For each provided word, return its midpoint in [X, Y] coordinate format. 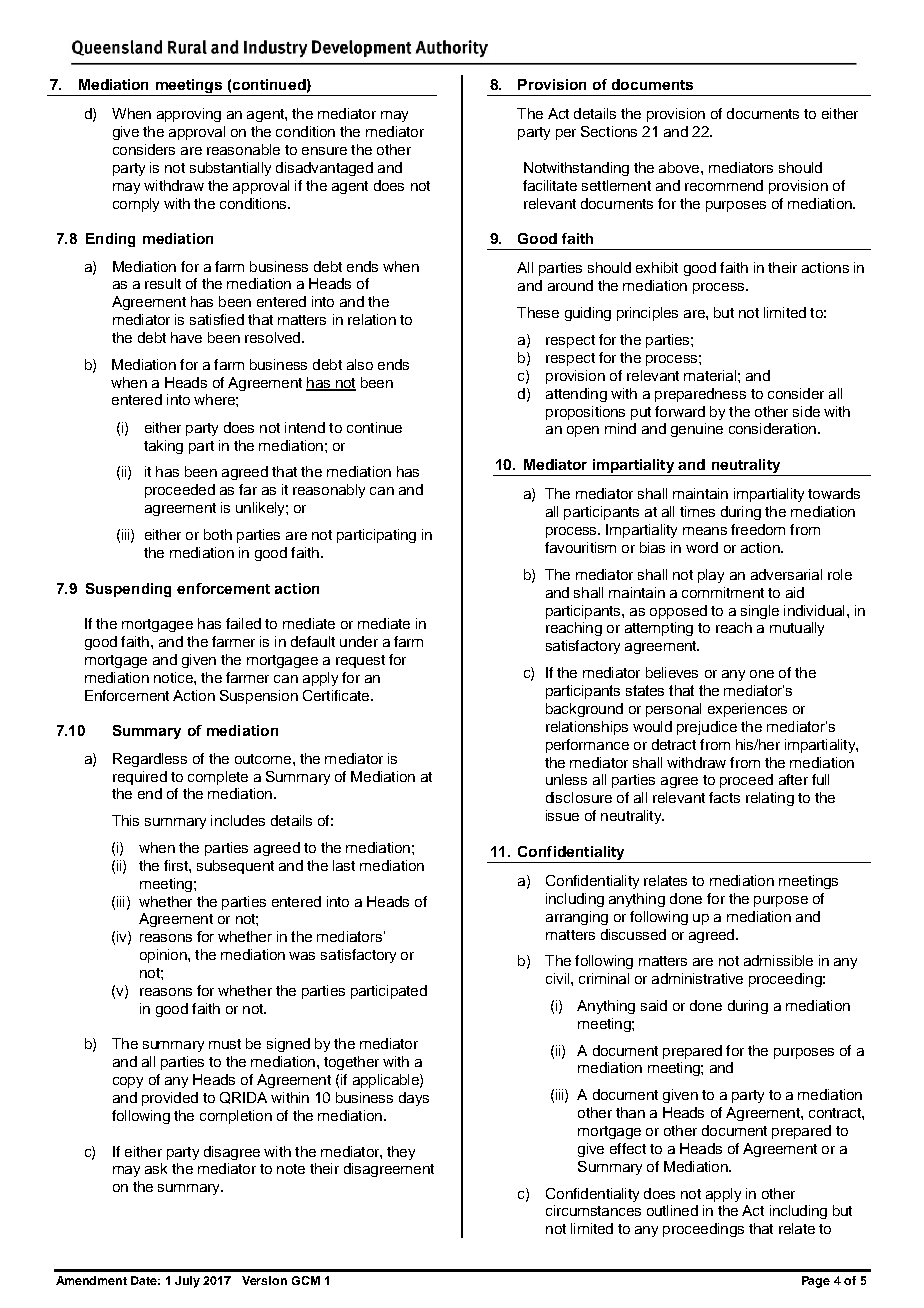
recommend [724, 185]
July [187, 1282]
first [177, 865]
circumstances [593, 1210]
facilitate [550, 185]
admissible [778, 960]
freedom [758, 529]
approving [189, 115]
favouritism [580, 547]
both [218, 534]
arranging [577, 918]
